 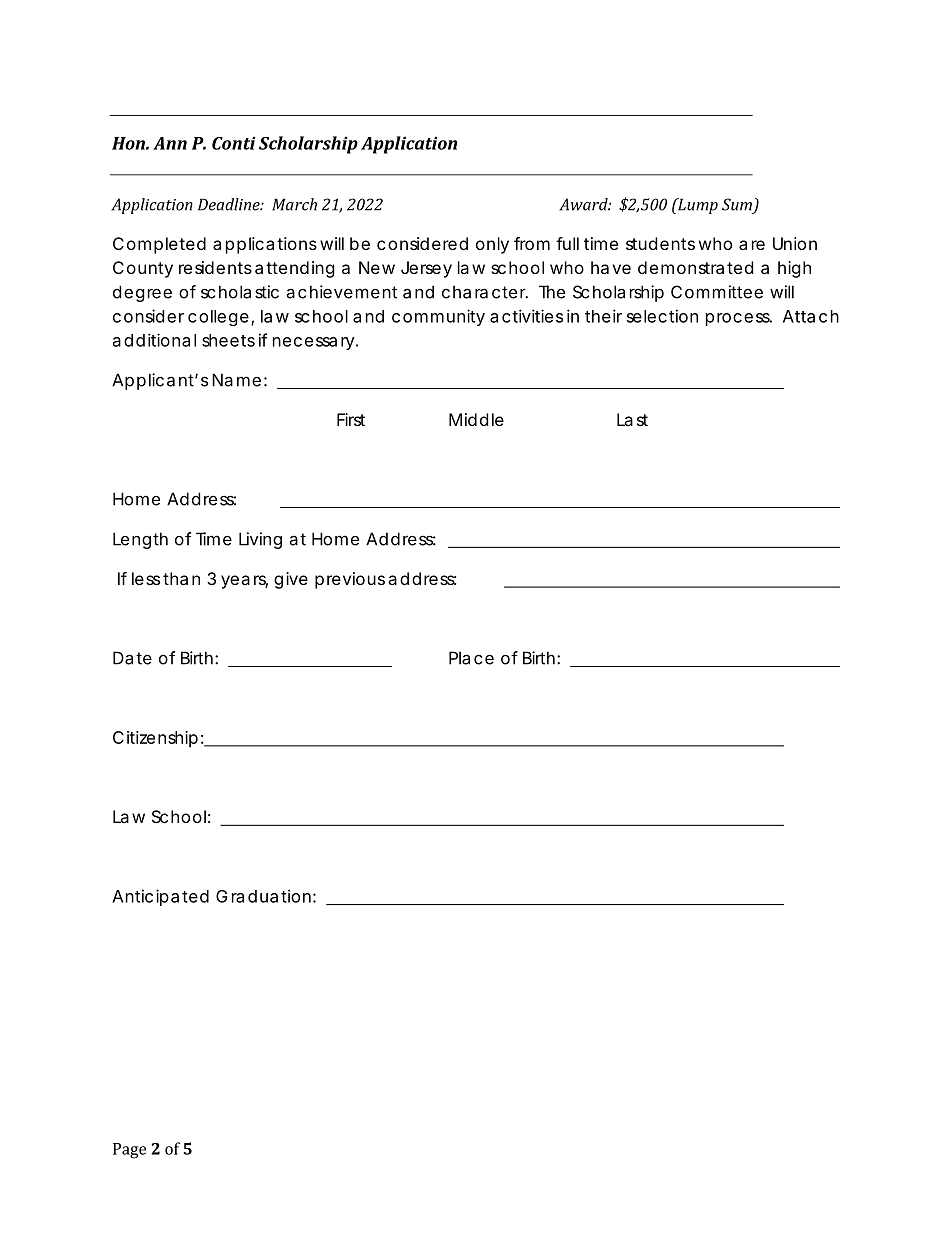 What do you see at coordinates (738, 205) in the screenshot?
I see `Sum` at bounding box center [738, 205].
